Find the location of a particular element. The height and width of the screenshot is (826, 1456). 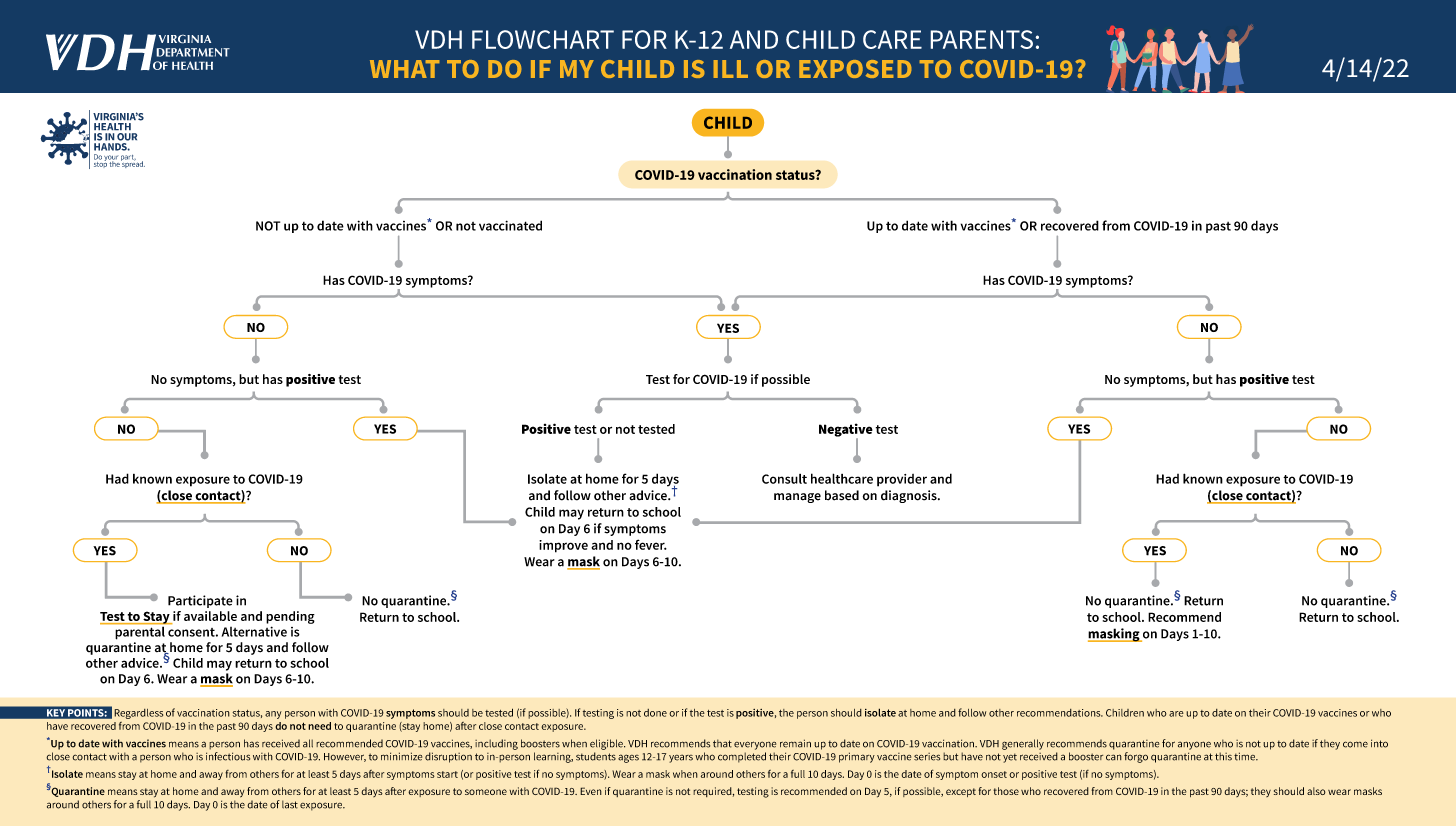

Negative is located at coordinates (846, 431).
